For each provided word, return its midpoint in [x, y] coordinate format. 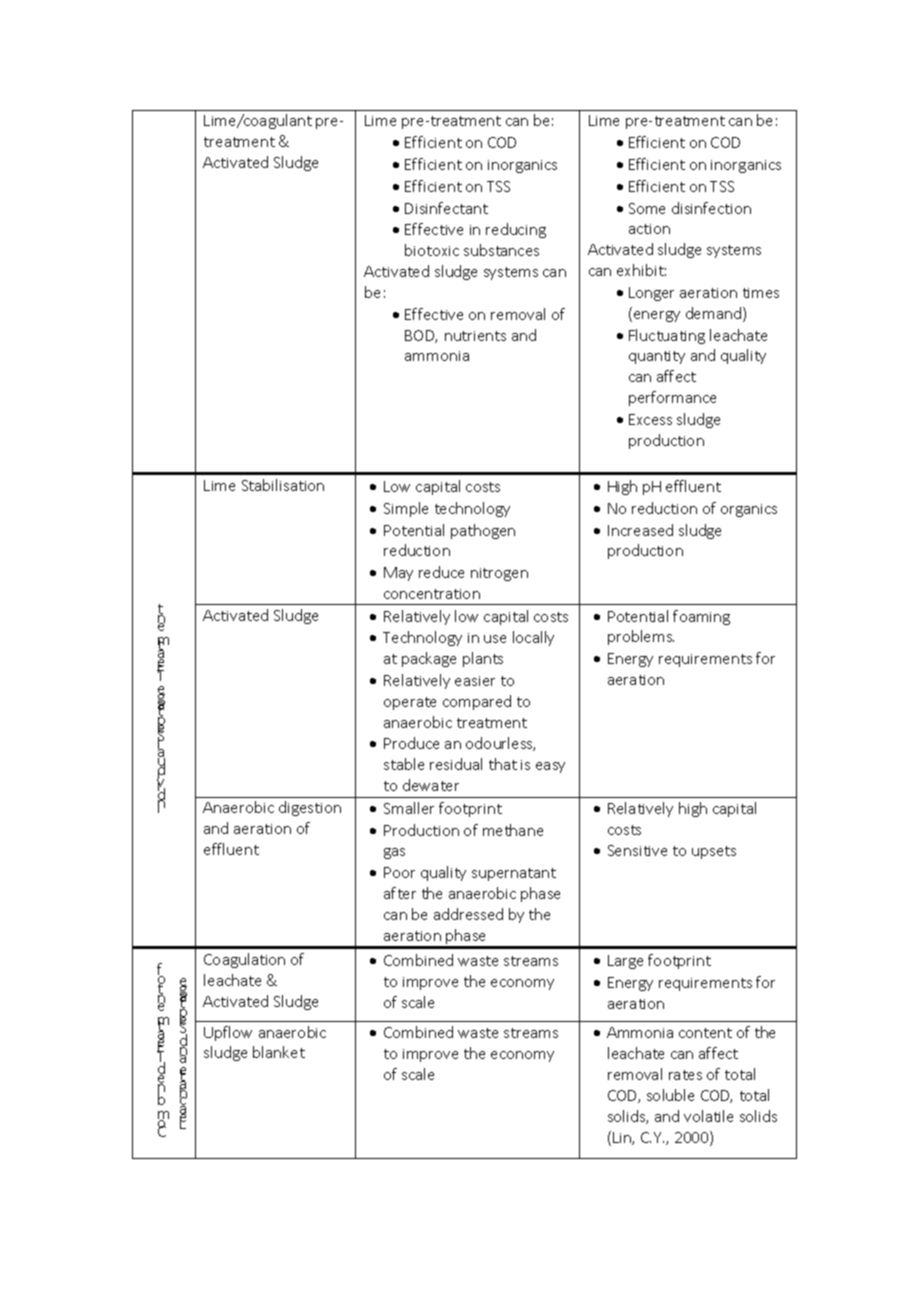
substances [501, 250]
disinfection [711, 208]
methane [513, 830]
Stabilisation [283, 485]
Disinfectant [446, 208]
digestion [310, 808]
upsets [714, 852]
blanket [279, 1052]
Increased [640, 530]
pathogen [483, 531]
